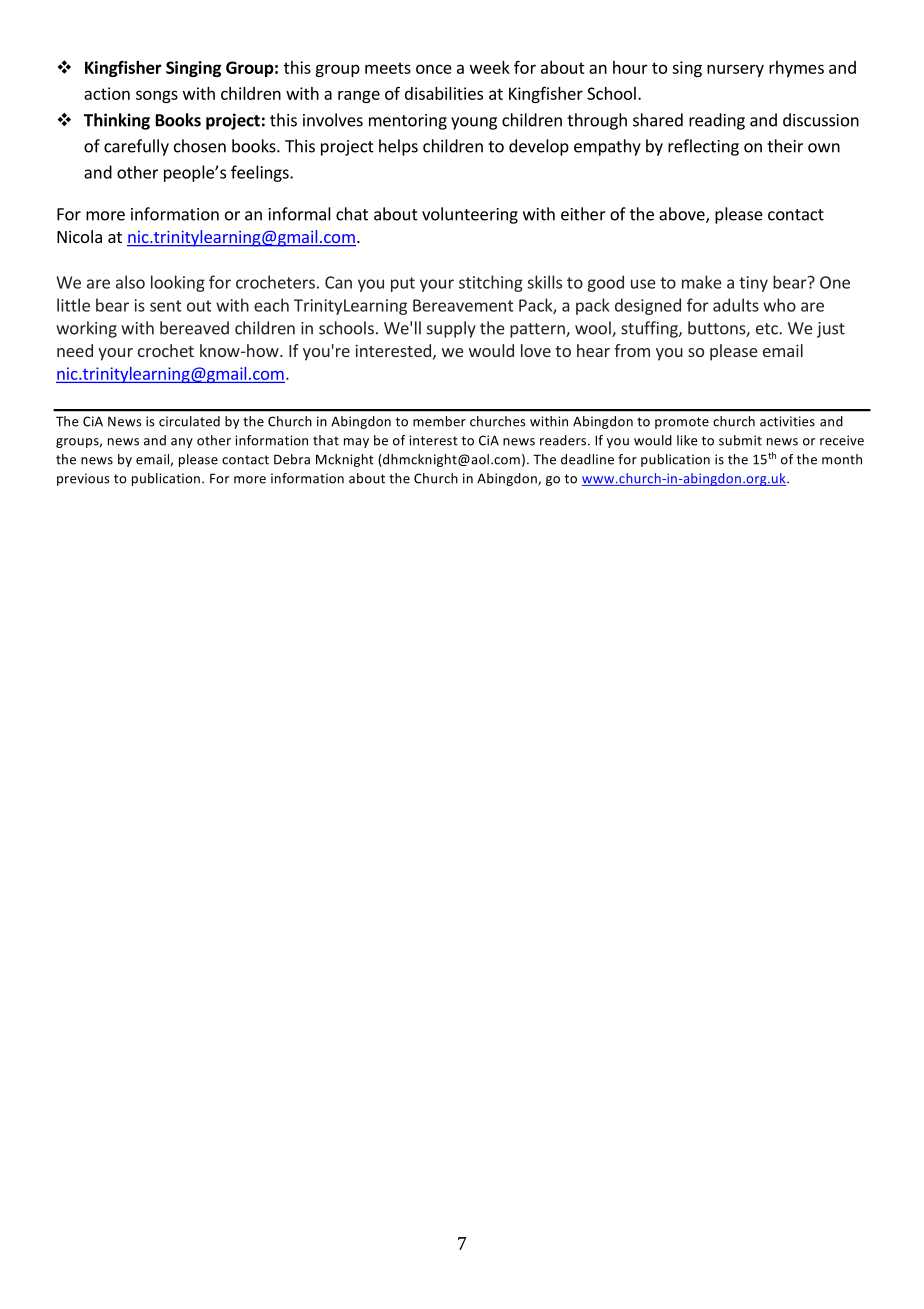 The image size is (924, 1309). I want to click on carefully, so click(136, 147).
